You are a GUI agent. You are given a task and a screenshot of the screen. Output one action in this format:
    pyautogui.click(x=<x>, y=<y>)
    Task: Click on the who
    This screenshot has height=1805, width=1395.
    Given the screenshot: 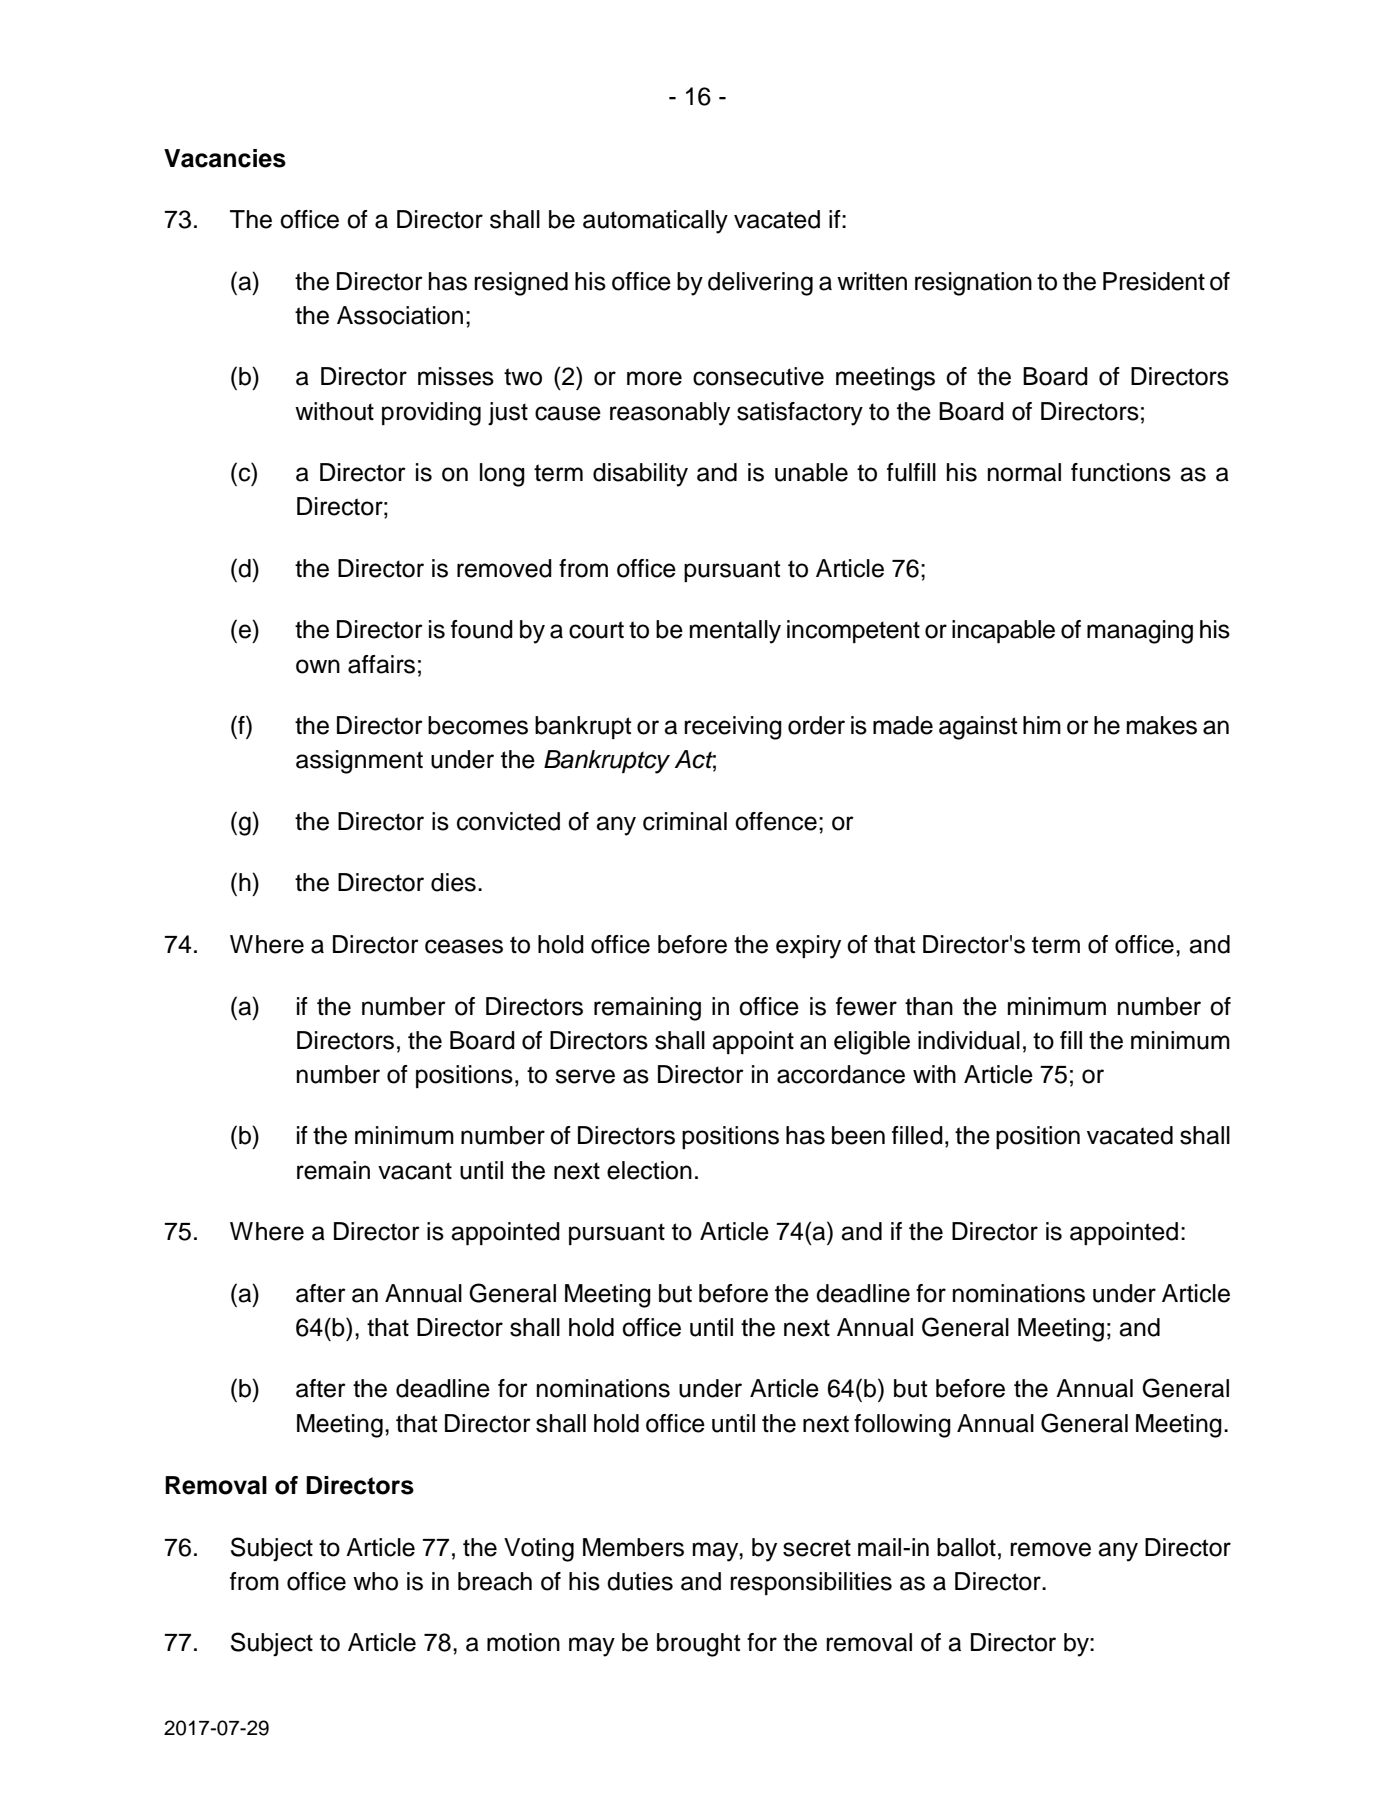 What is the action you would take?
    pyautogui.click(x=375, y=1581)
